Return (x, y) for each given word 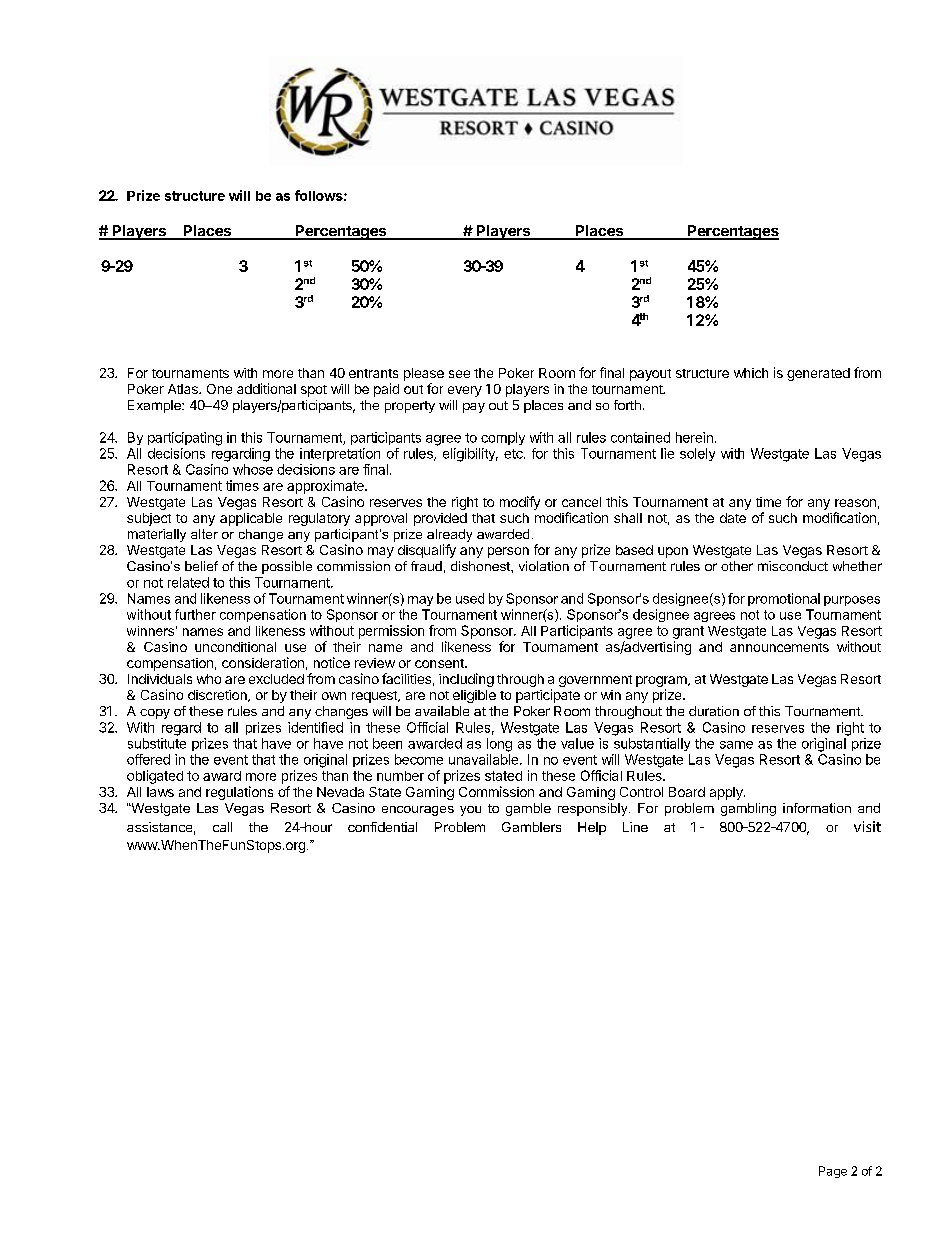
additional (266, 388)
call (222, 827)
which (751, 373)
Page (833, 1172)
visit (867, 826)
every (465, 391)
